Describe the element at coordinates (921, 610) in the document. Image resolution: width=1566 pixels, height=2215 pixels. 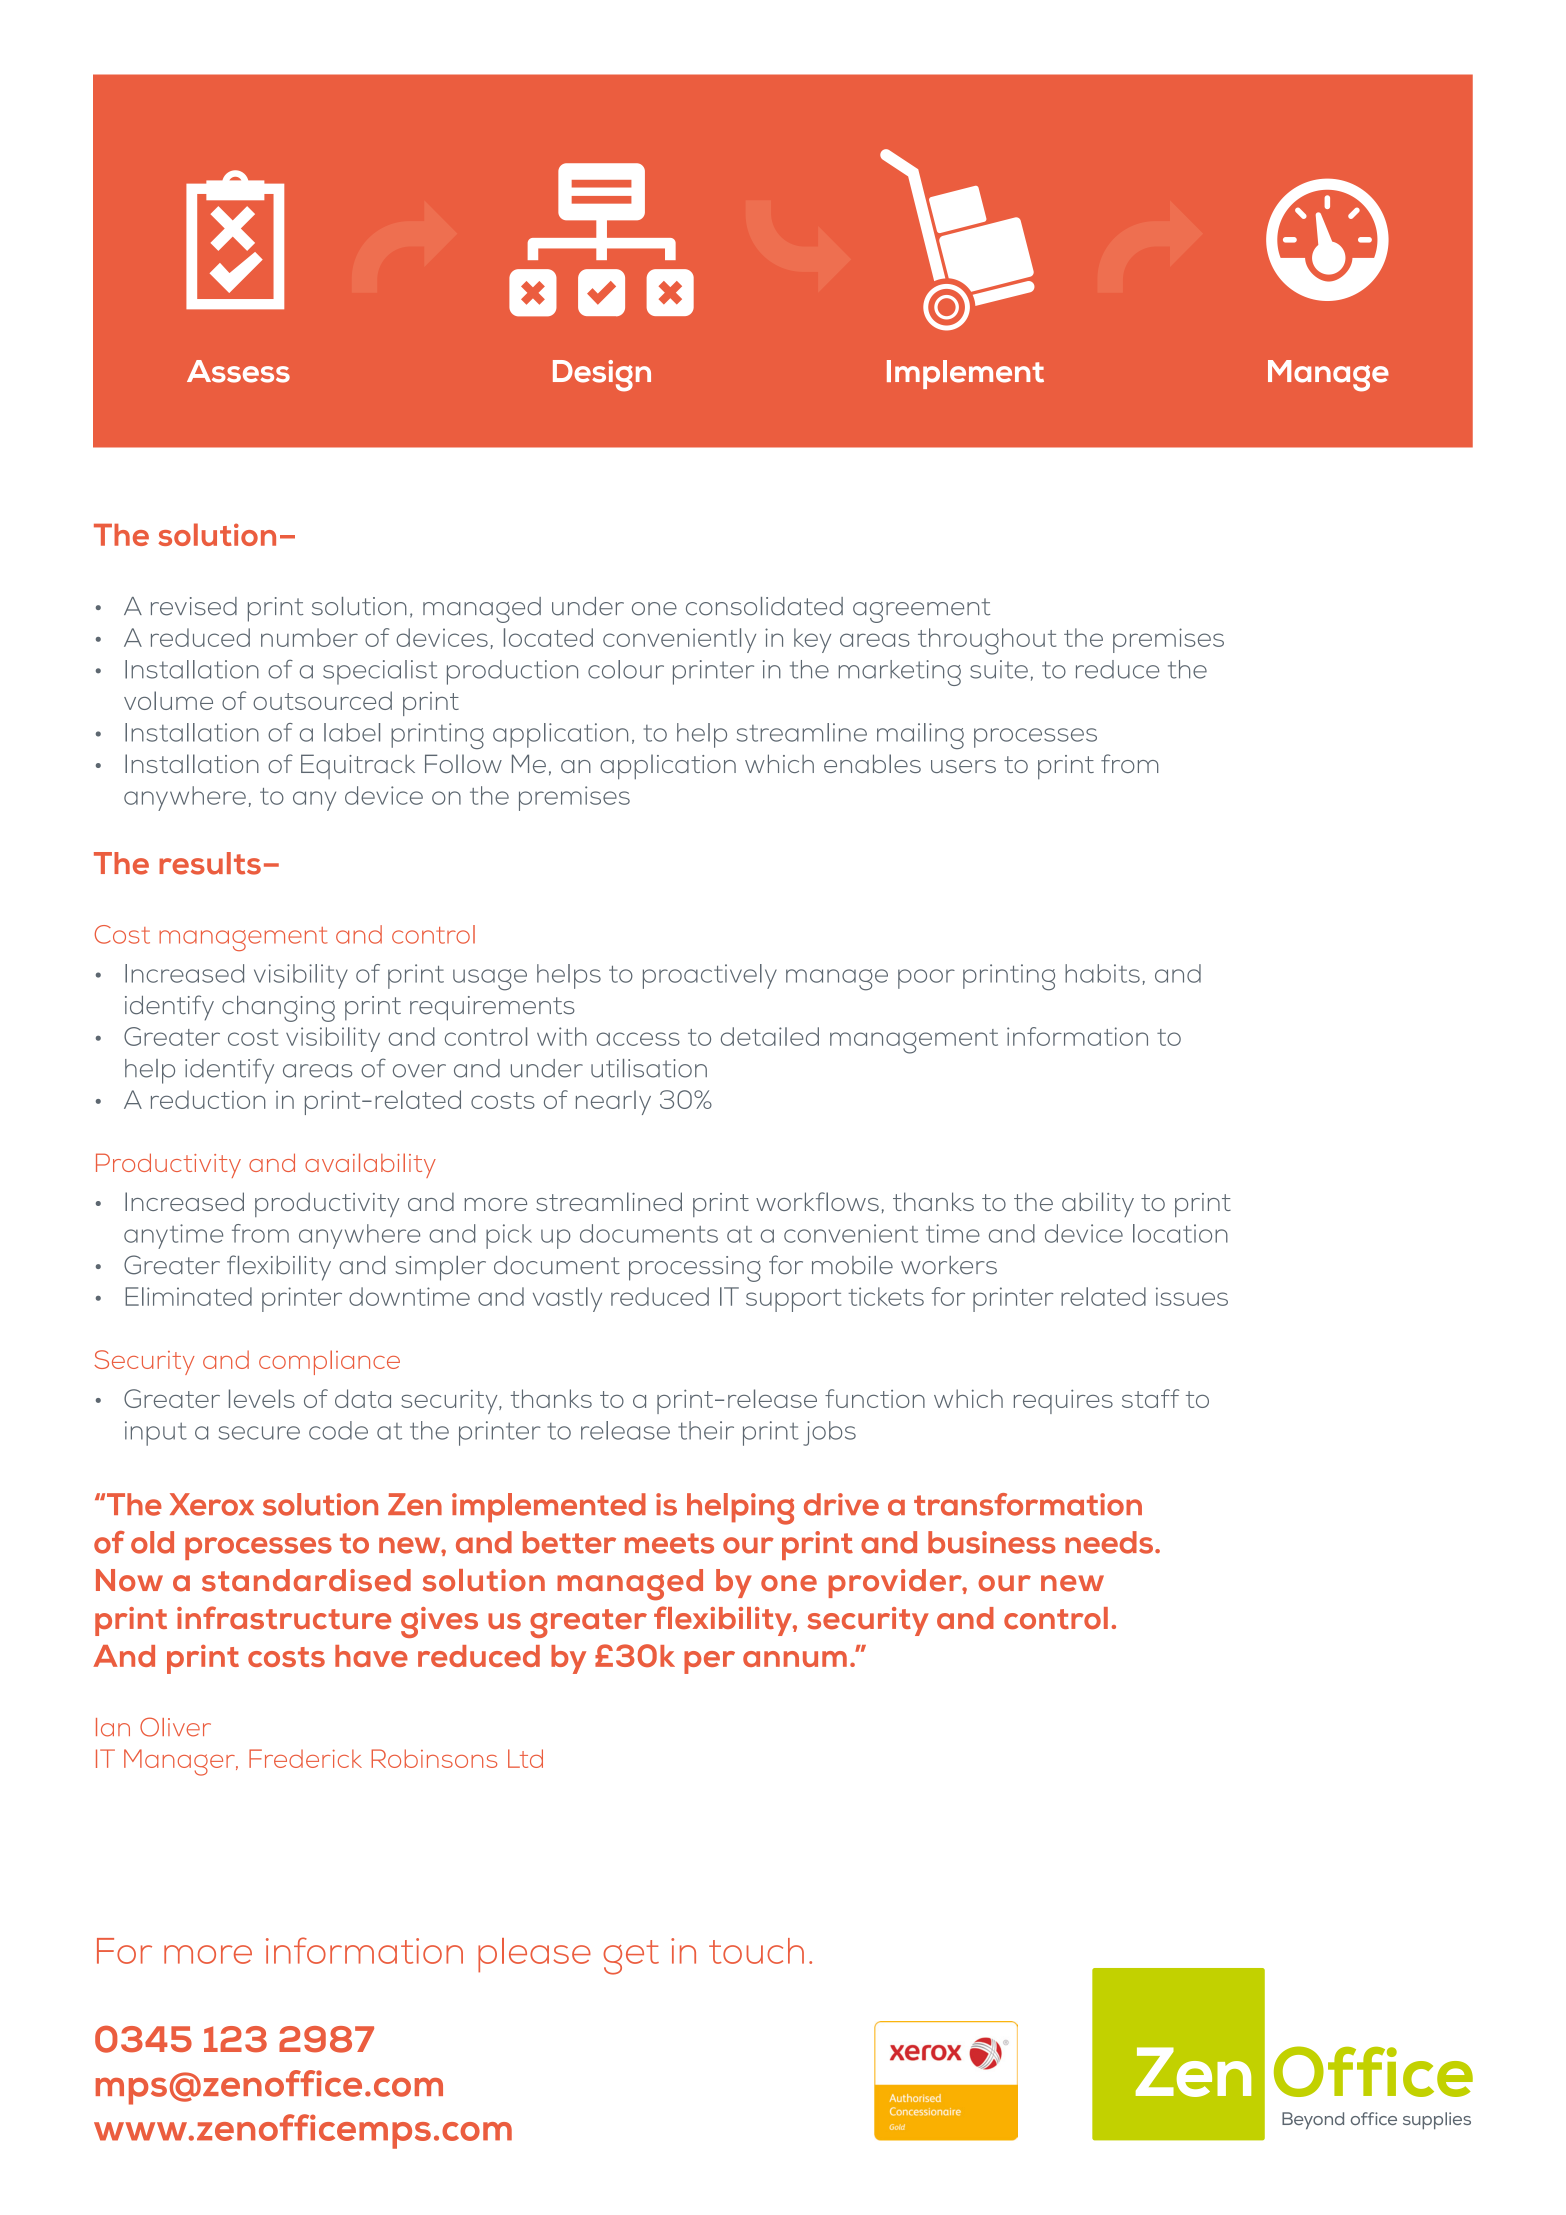
I see `agreement` at that location.
